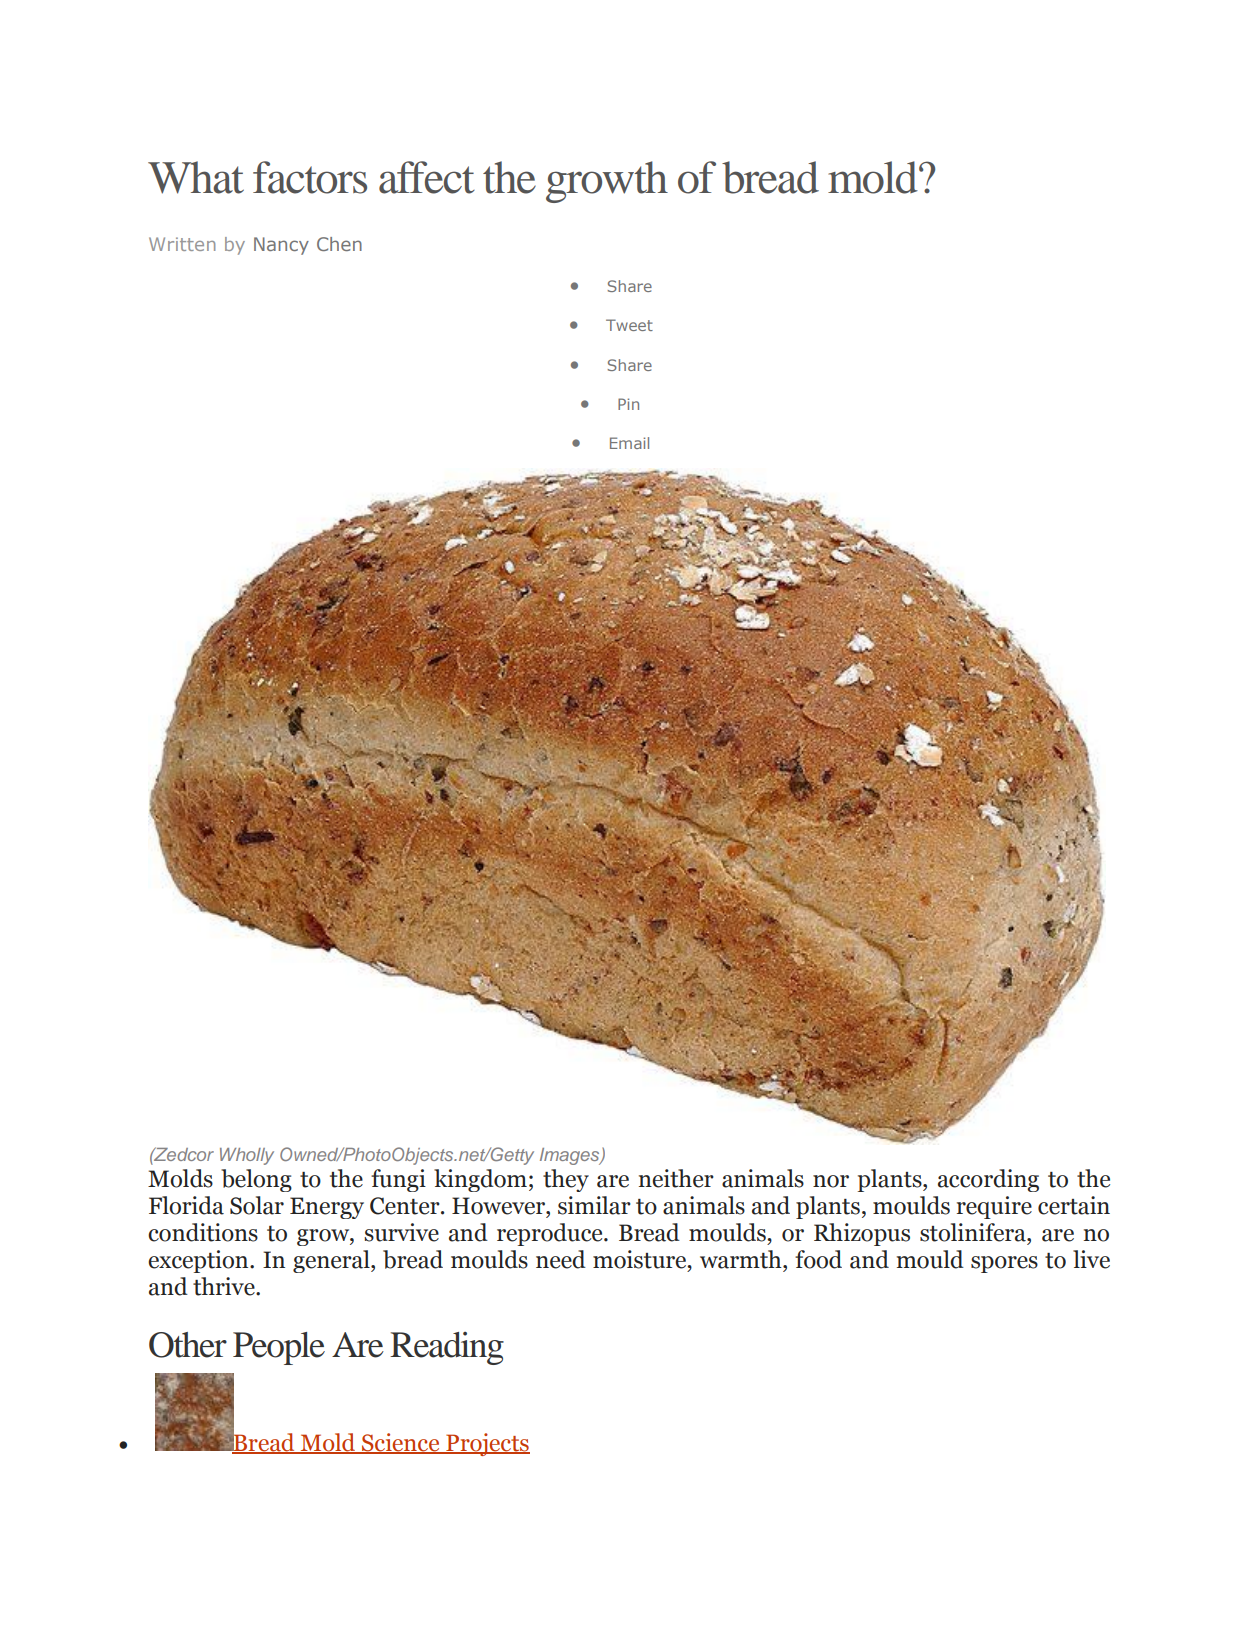 The image size is (1259, 1629). I want to click on People, so click(279, 1348).
